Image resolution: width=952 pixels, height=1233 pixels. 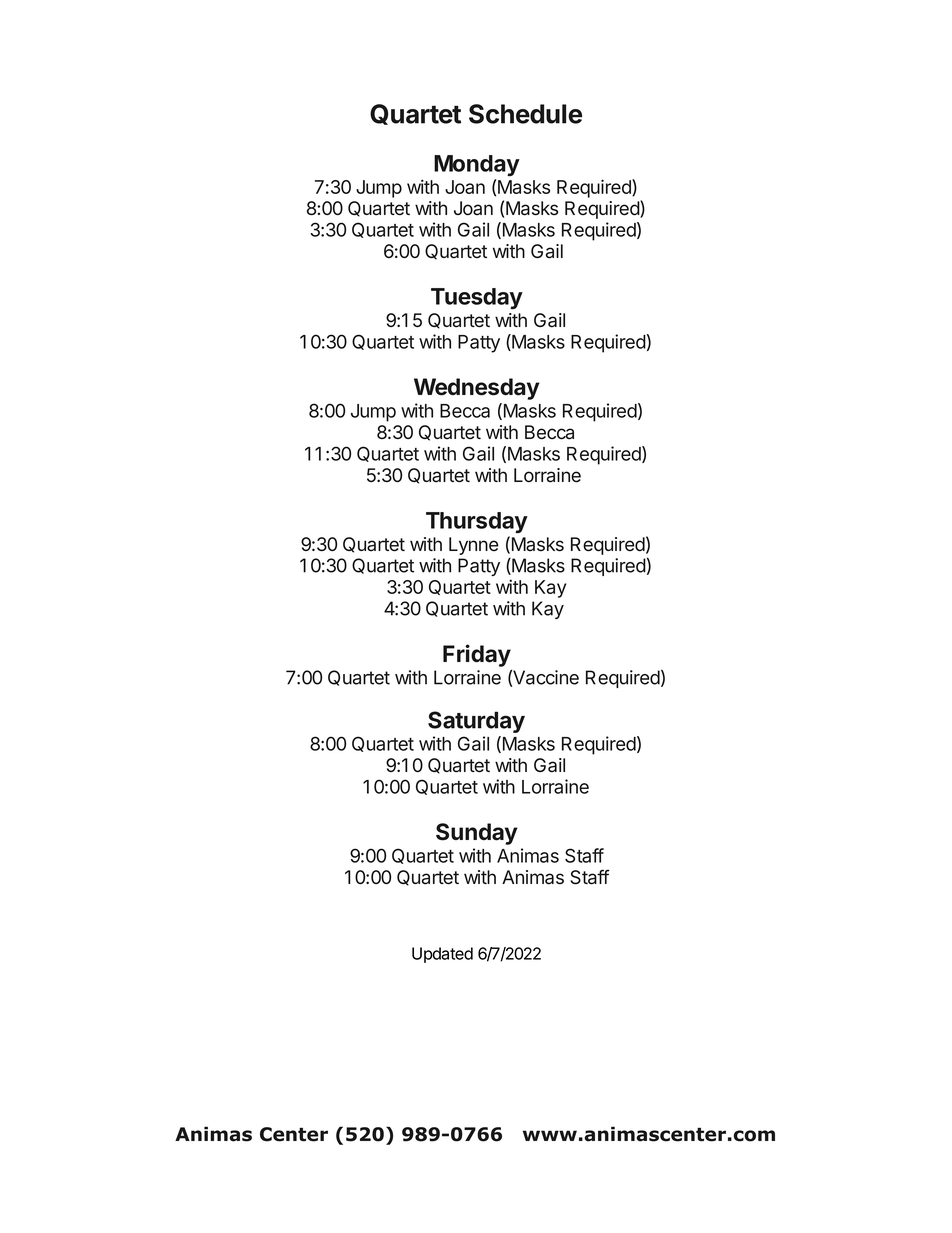 What do you see at coordinates (477, 522) in the screenshot?
I see `Thursday` at bounding box center [477, 522].
